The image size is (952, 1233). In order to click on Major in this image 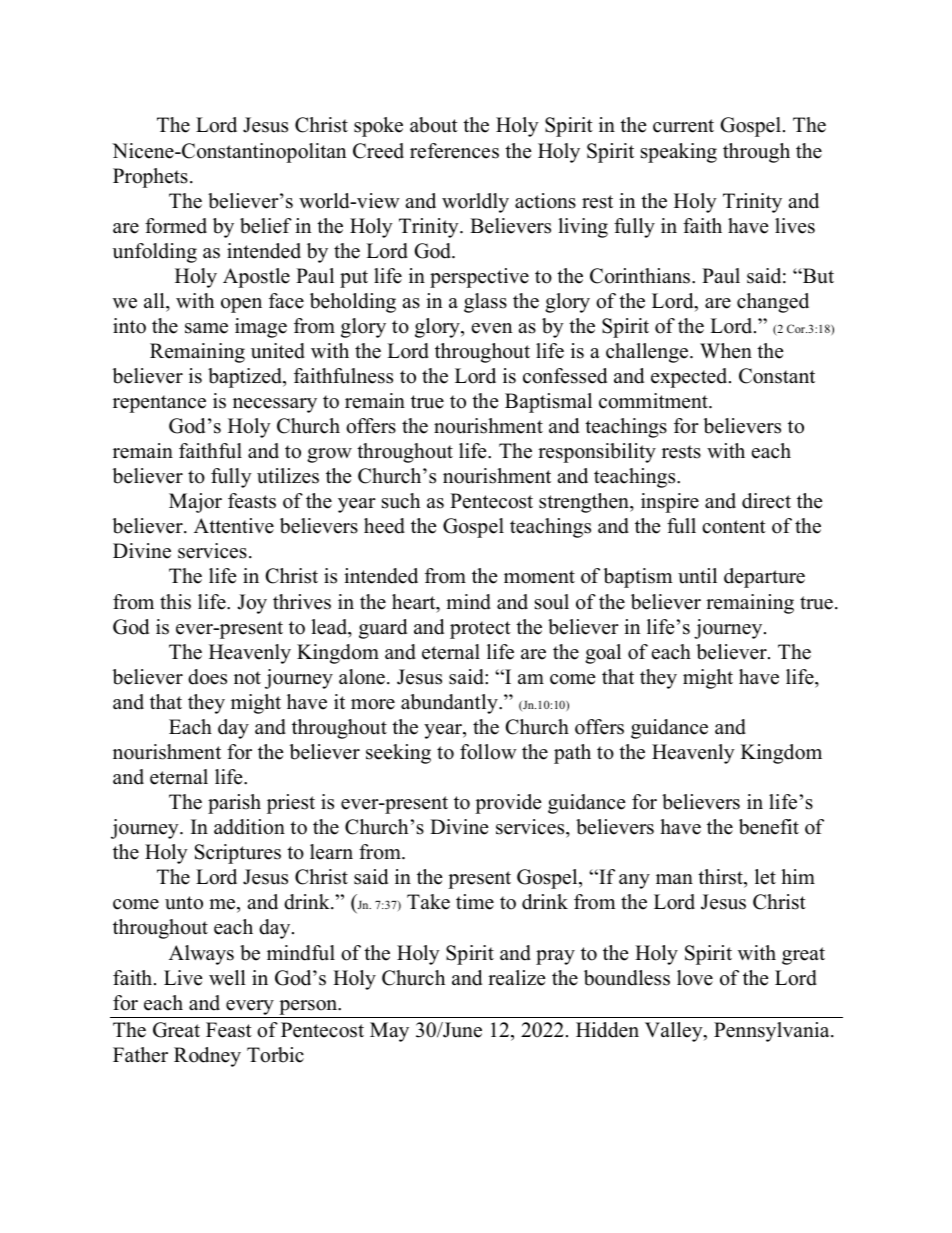, I will do `click(195, 503)`.
